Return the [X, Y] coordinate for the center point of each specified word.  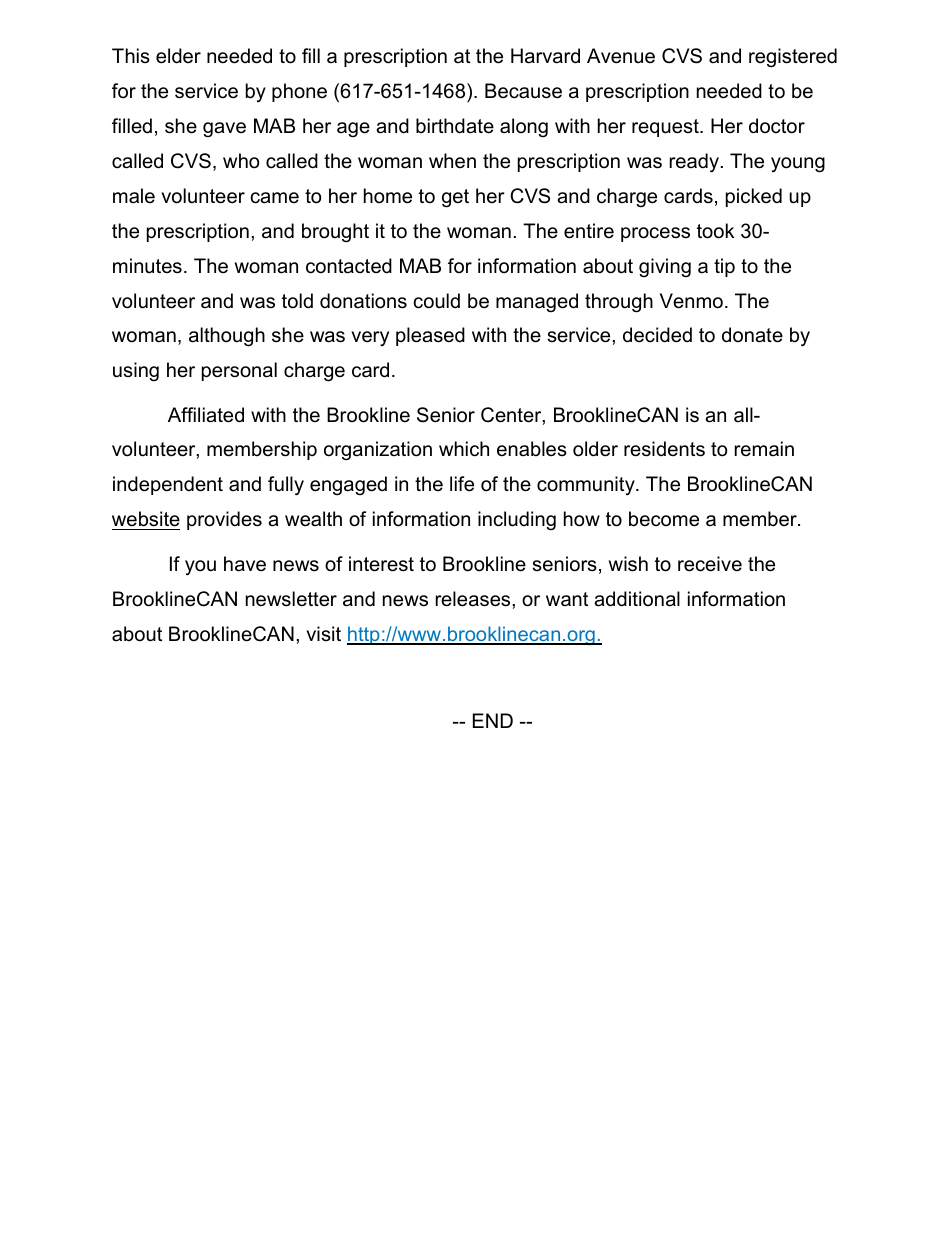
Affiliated [206, 415]
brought [335, 233]
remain [764, 449]
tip [724, 267]
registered [793, 58]
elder [178, 56]
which [464, 449]
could [437, 301]
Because [523, 91]
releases [474, 599]
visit [323, 634]
